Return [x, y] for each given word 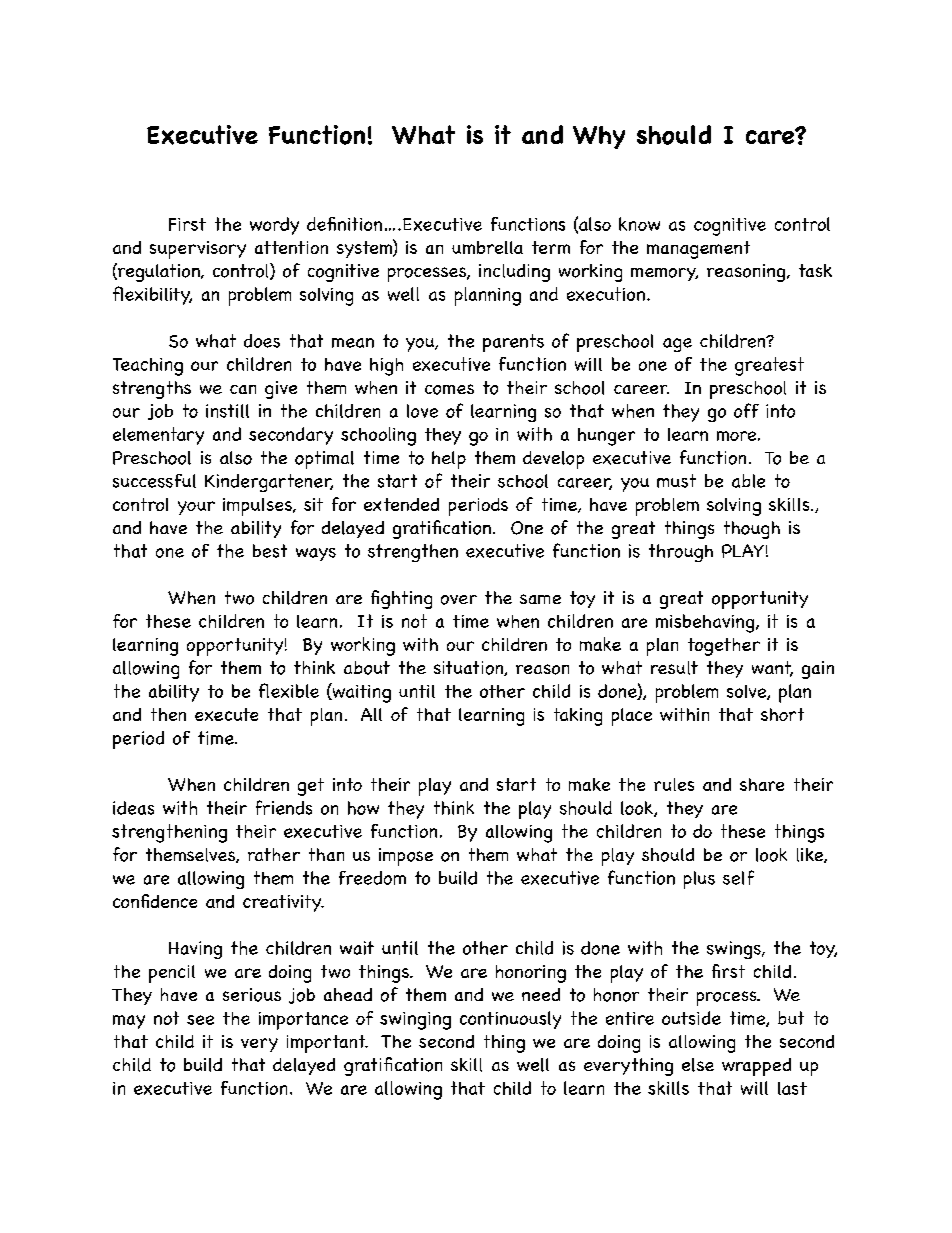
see [200, 1020]
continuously [510, 1020]
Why [599, 137]
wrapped [756, 1067]
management [698, 250]
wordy [274, 226]
